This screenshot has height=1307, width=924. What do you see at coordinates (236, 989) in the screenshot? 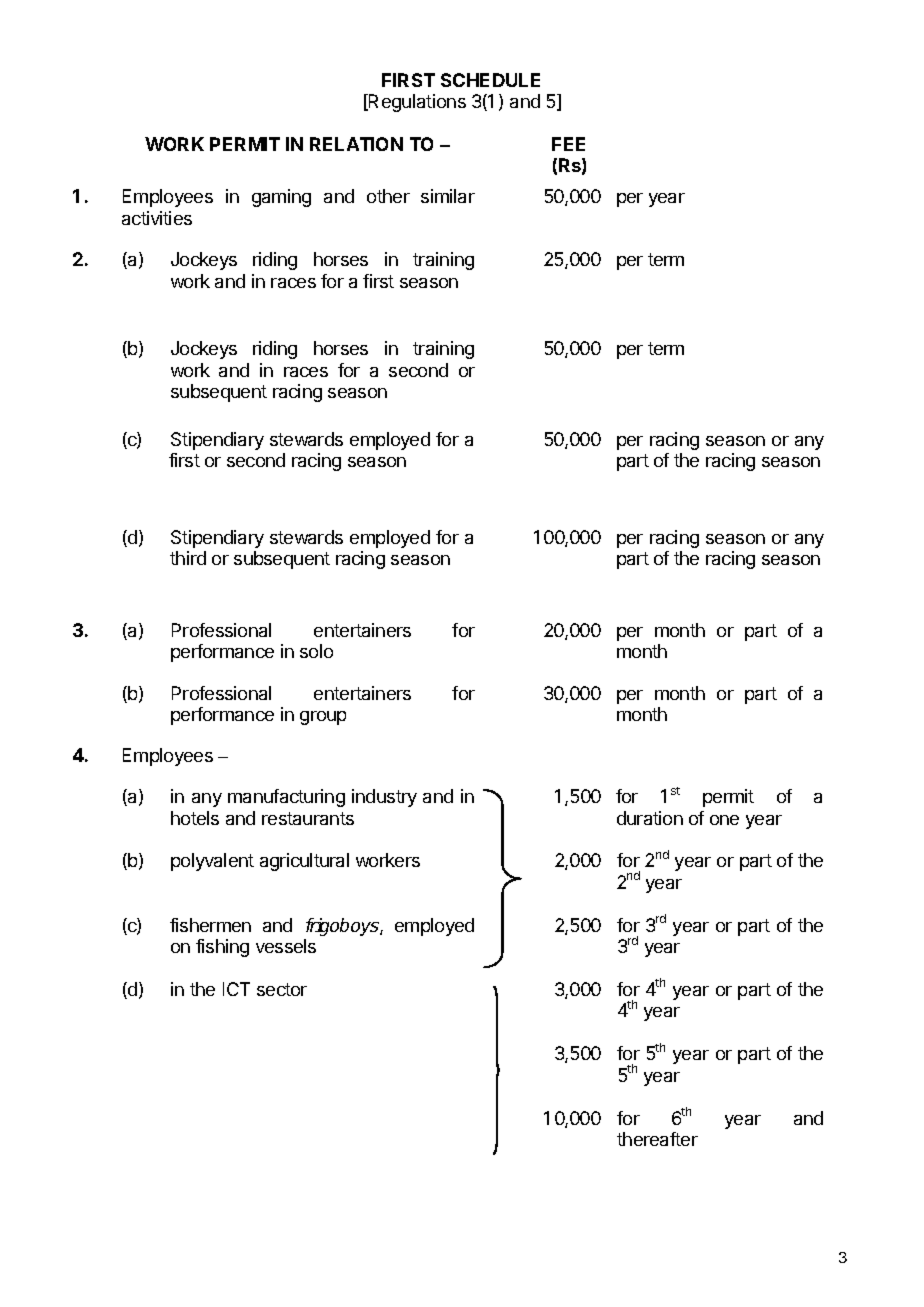
I see `ICT` at bounding box center [236, 989].
